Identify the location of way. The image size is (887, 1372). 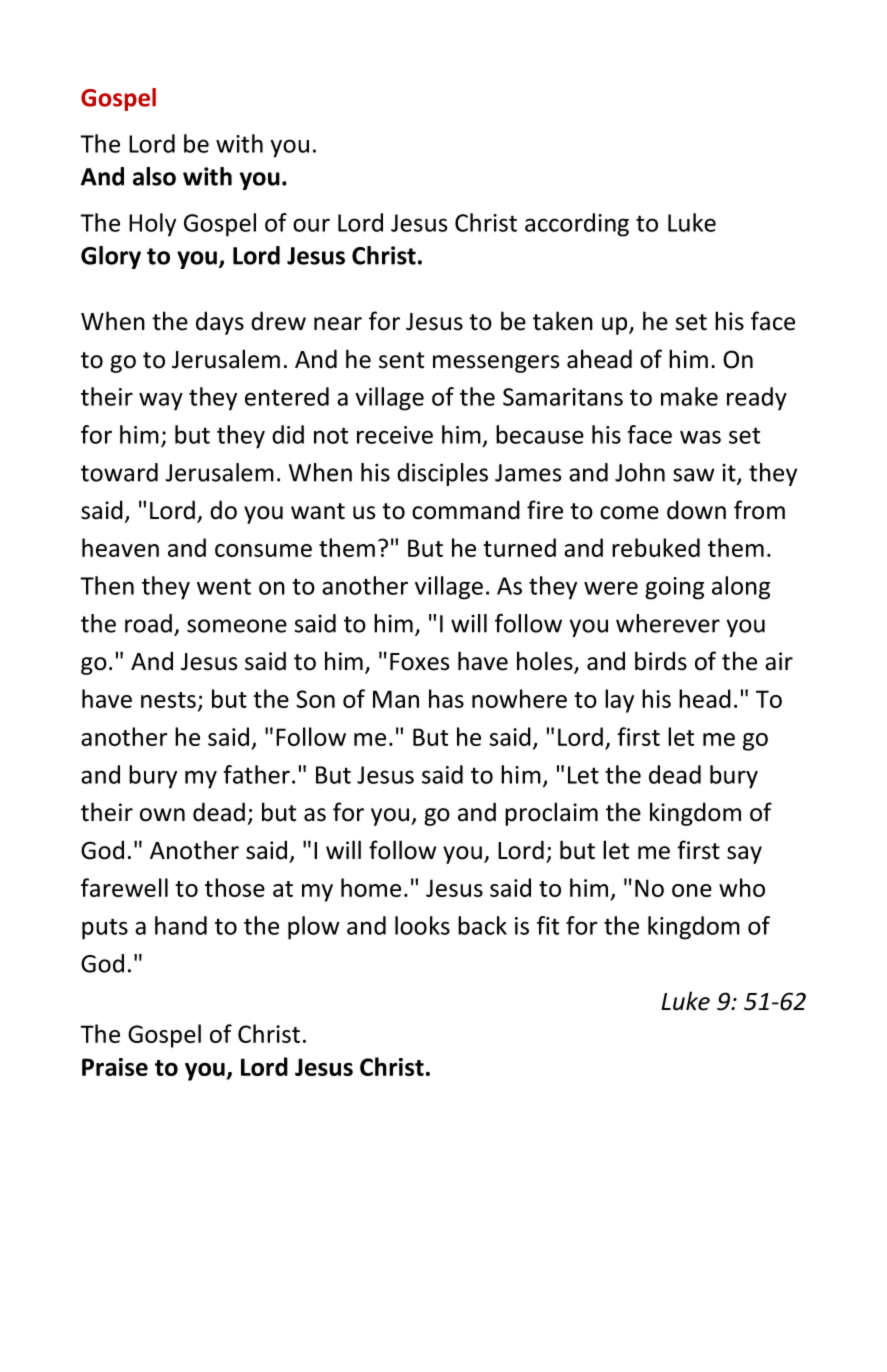
(161, 401).
